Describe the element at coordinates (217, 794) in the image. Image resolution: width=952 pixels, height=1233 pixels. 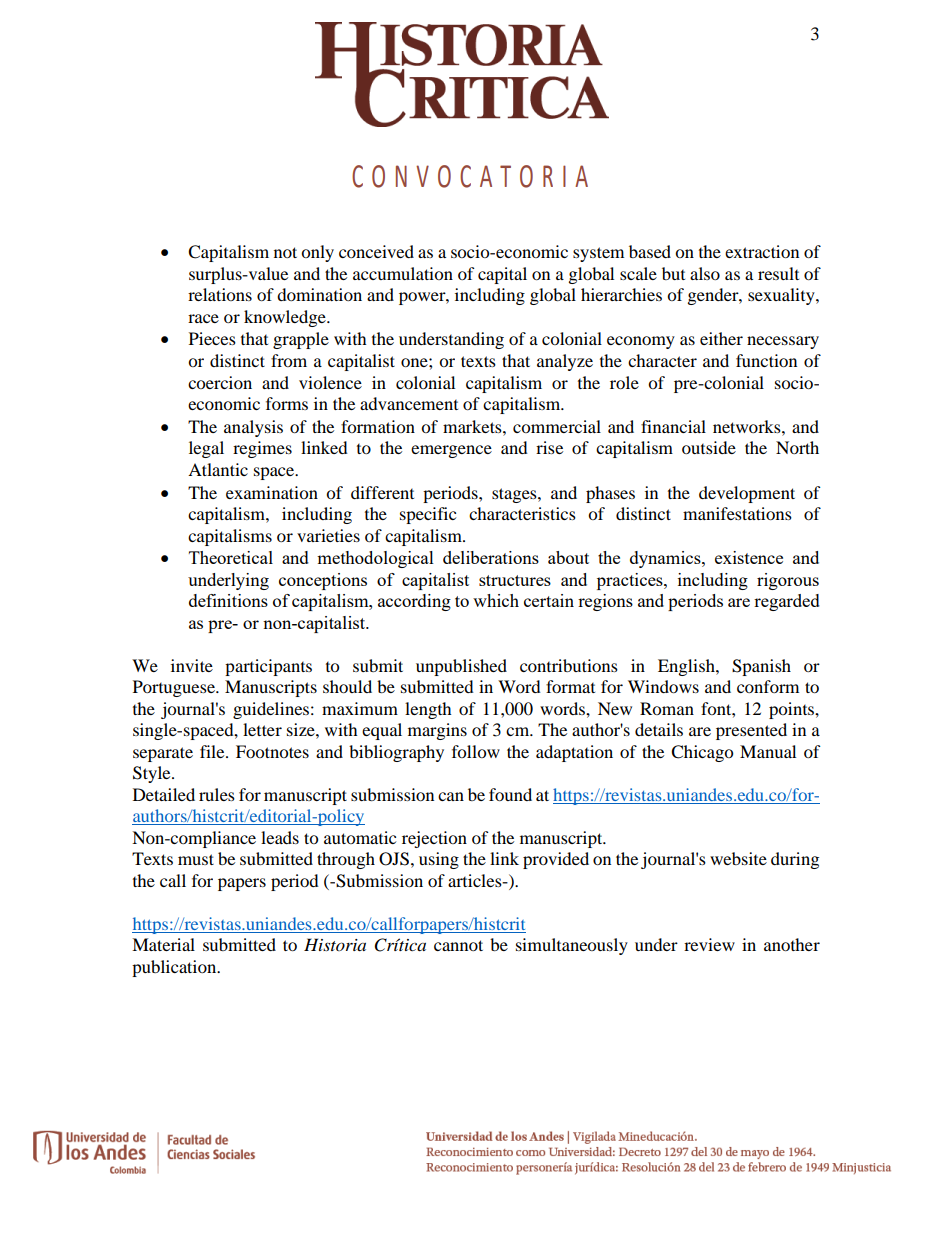
I see `rules` at that location.
